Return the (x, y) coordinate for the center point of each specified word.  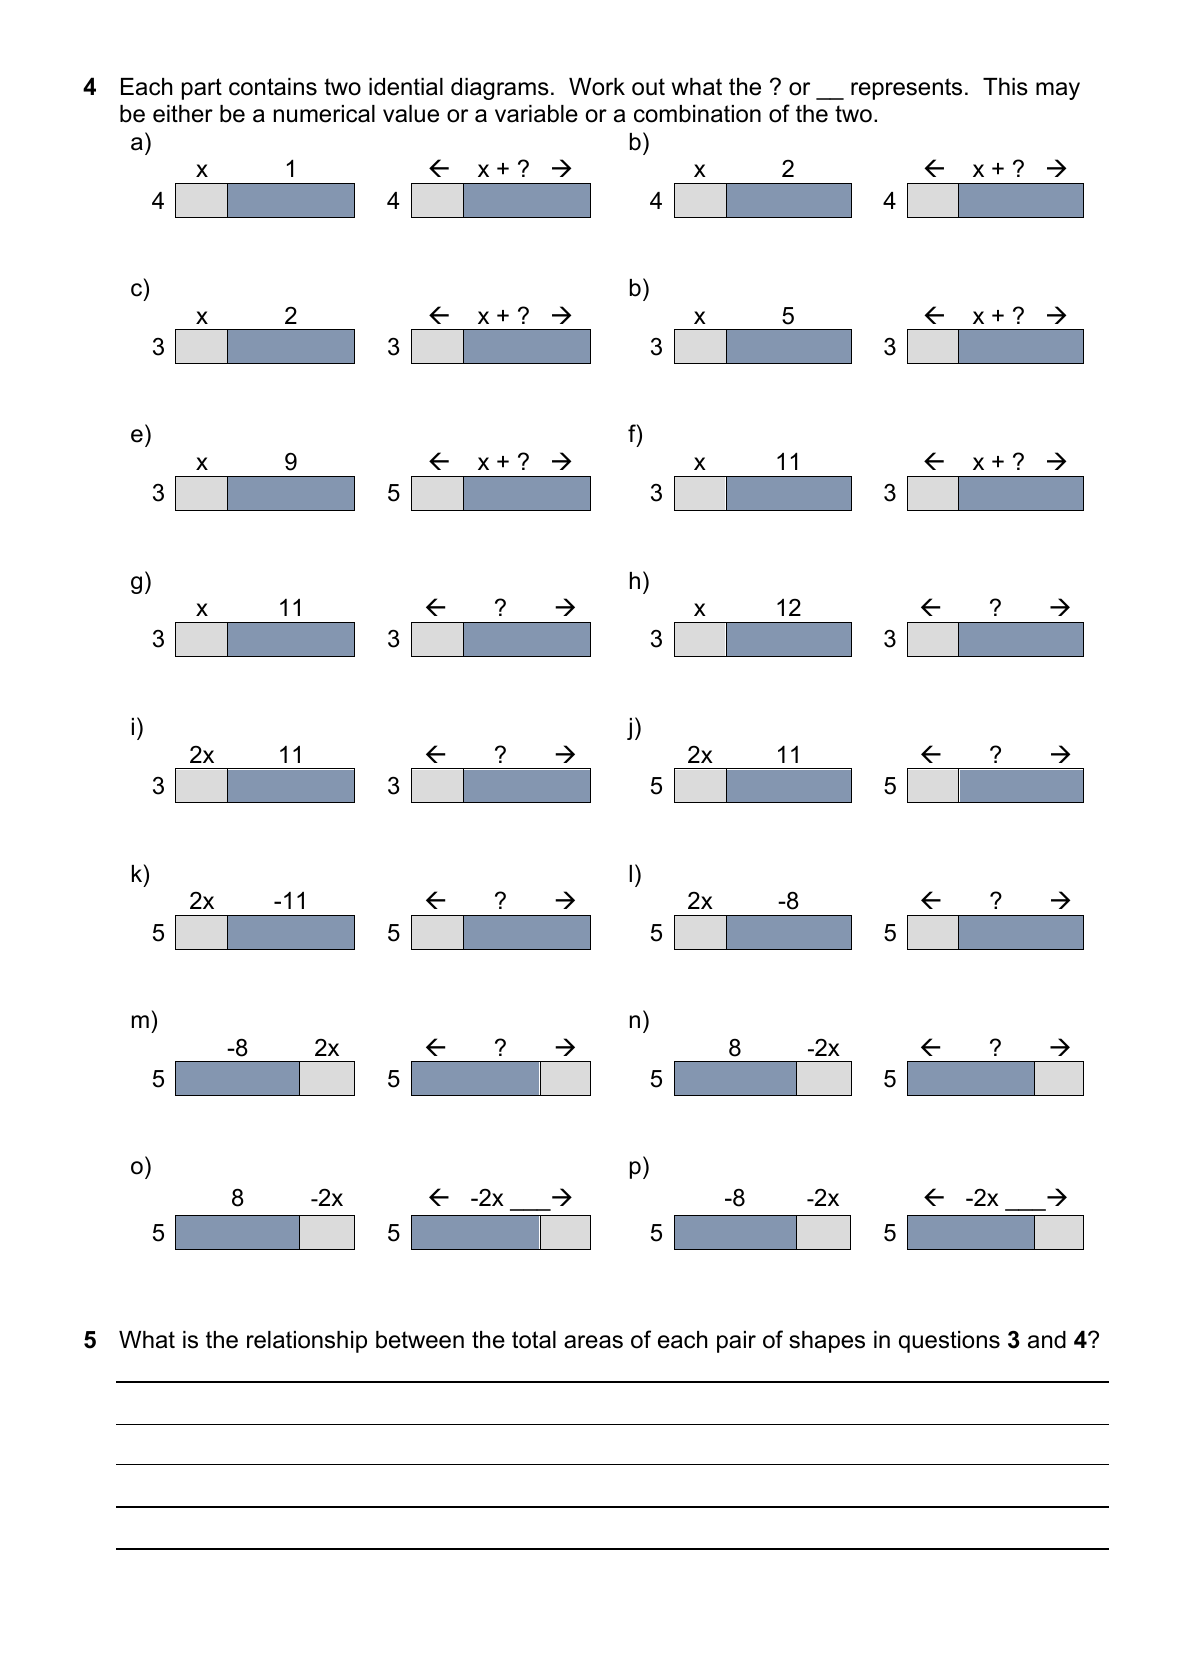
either (183, 114)
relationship (307, 1342)
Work (597, 87)
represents (906, 89)
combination (697, 114)
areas (593, 1342)
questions (949, 1342)
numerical (324, 114)
